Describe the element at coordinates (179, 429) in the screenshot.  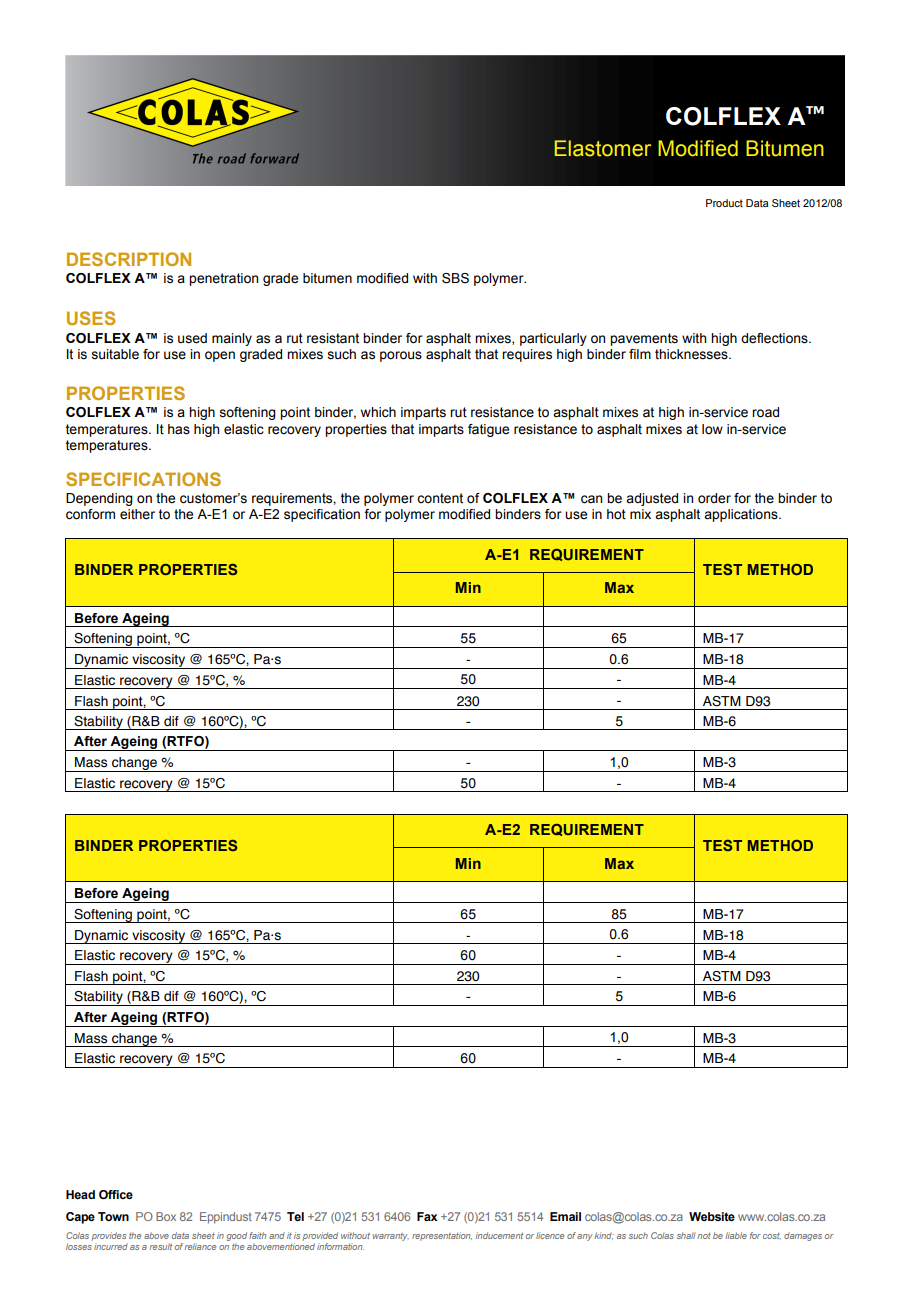
I see `has` at that location.
